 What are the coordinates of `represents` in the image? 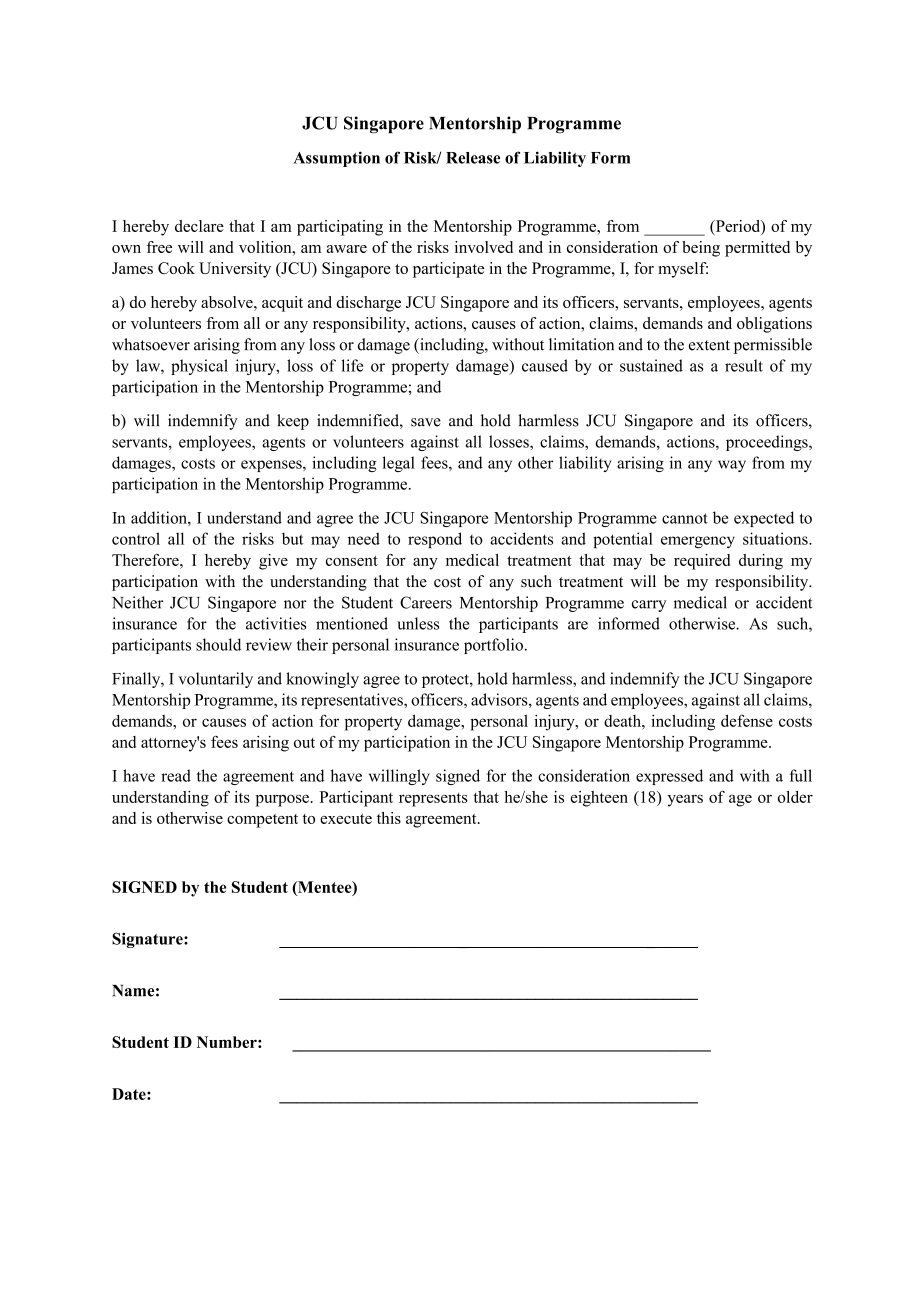 It's located at (433, 800).
